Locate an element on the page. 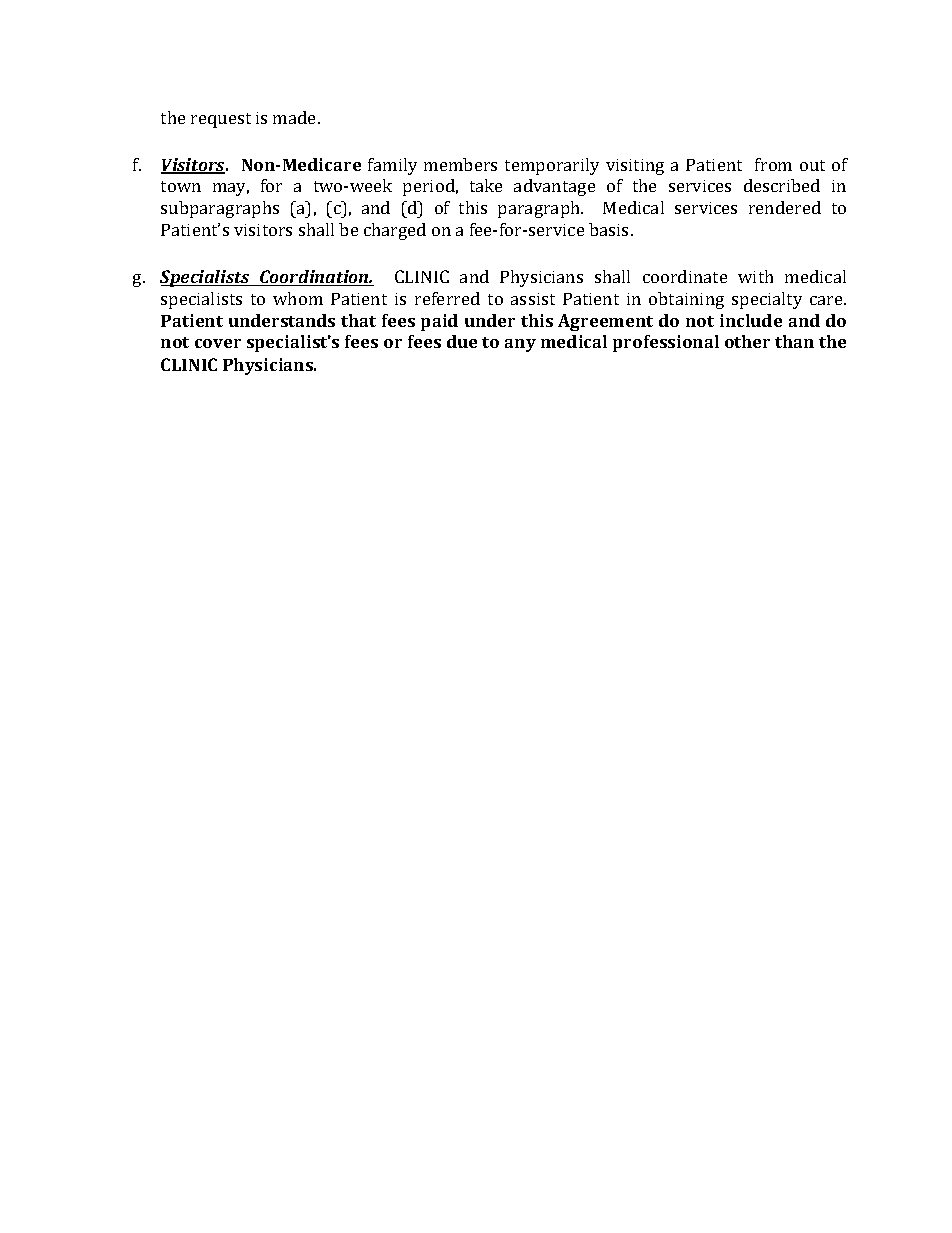 The height and width of the image is (1233, 952). cover is located at coordinates (218, 343).
